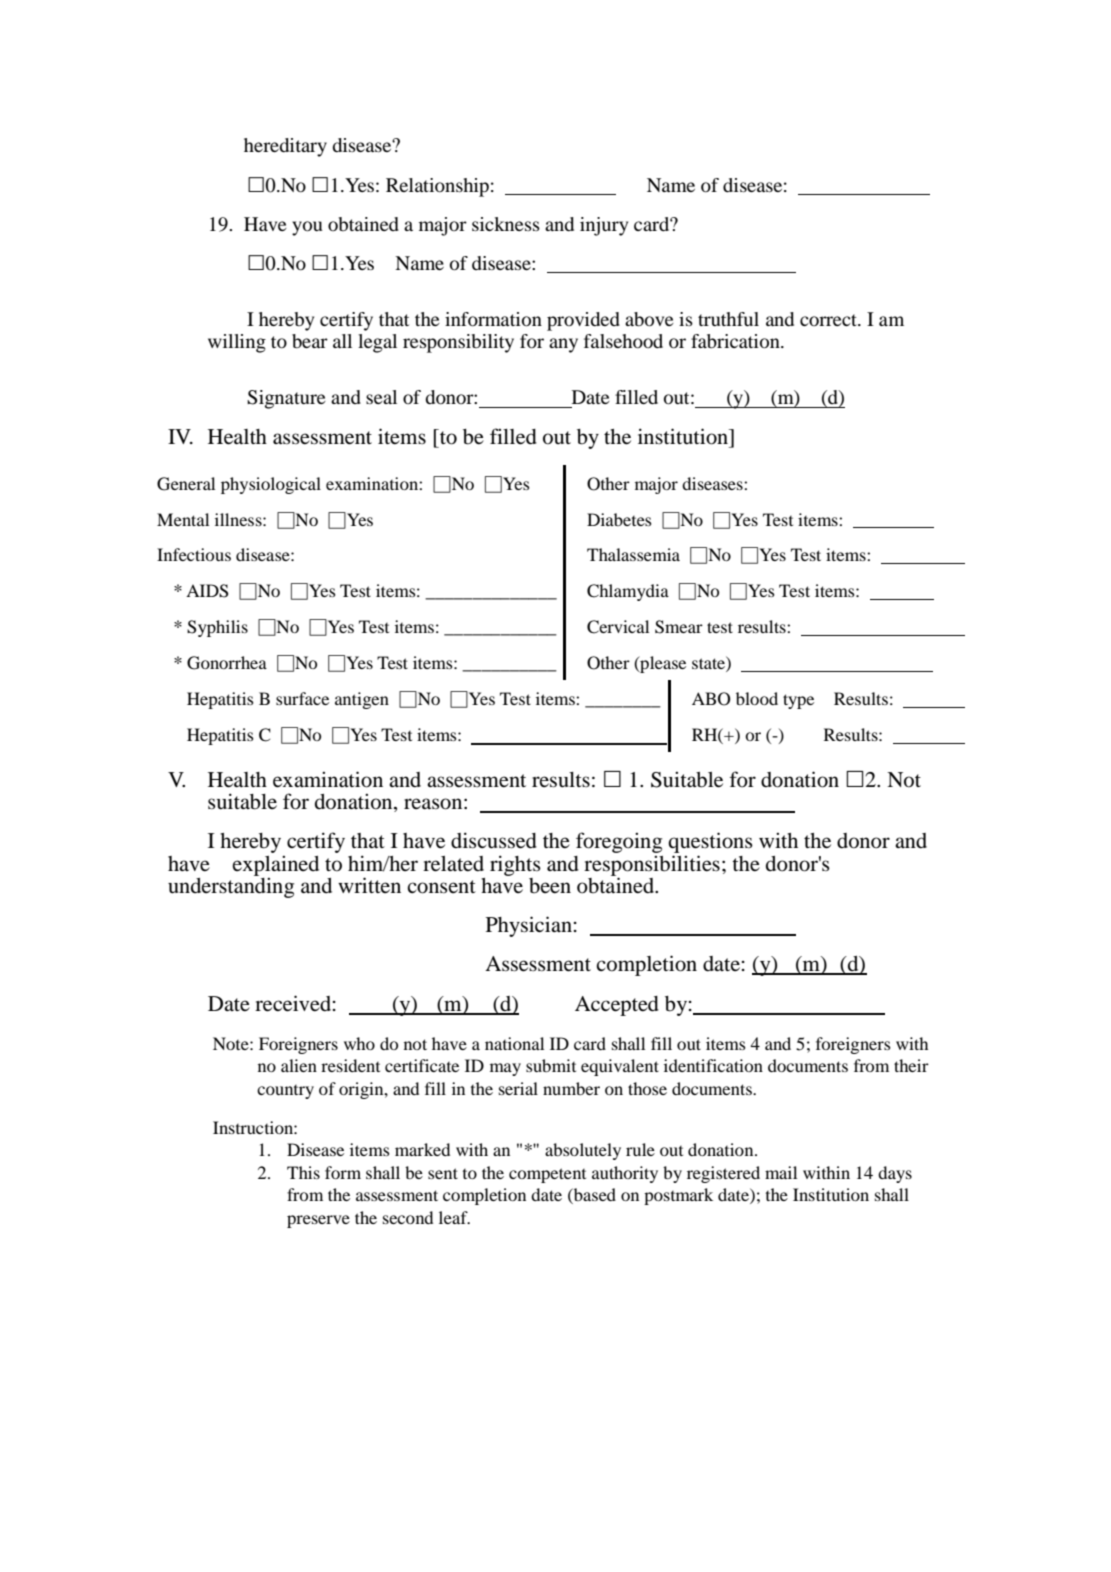 The height and width of the image is (1572, 1111). I want to click on hereditary, so click(285, 147).
